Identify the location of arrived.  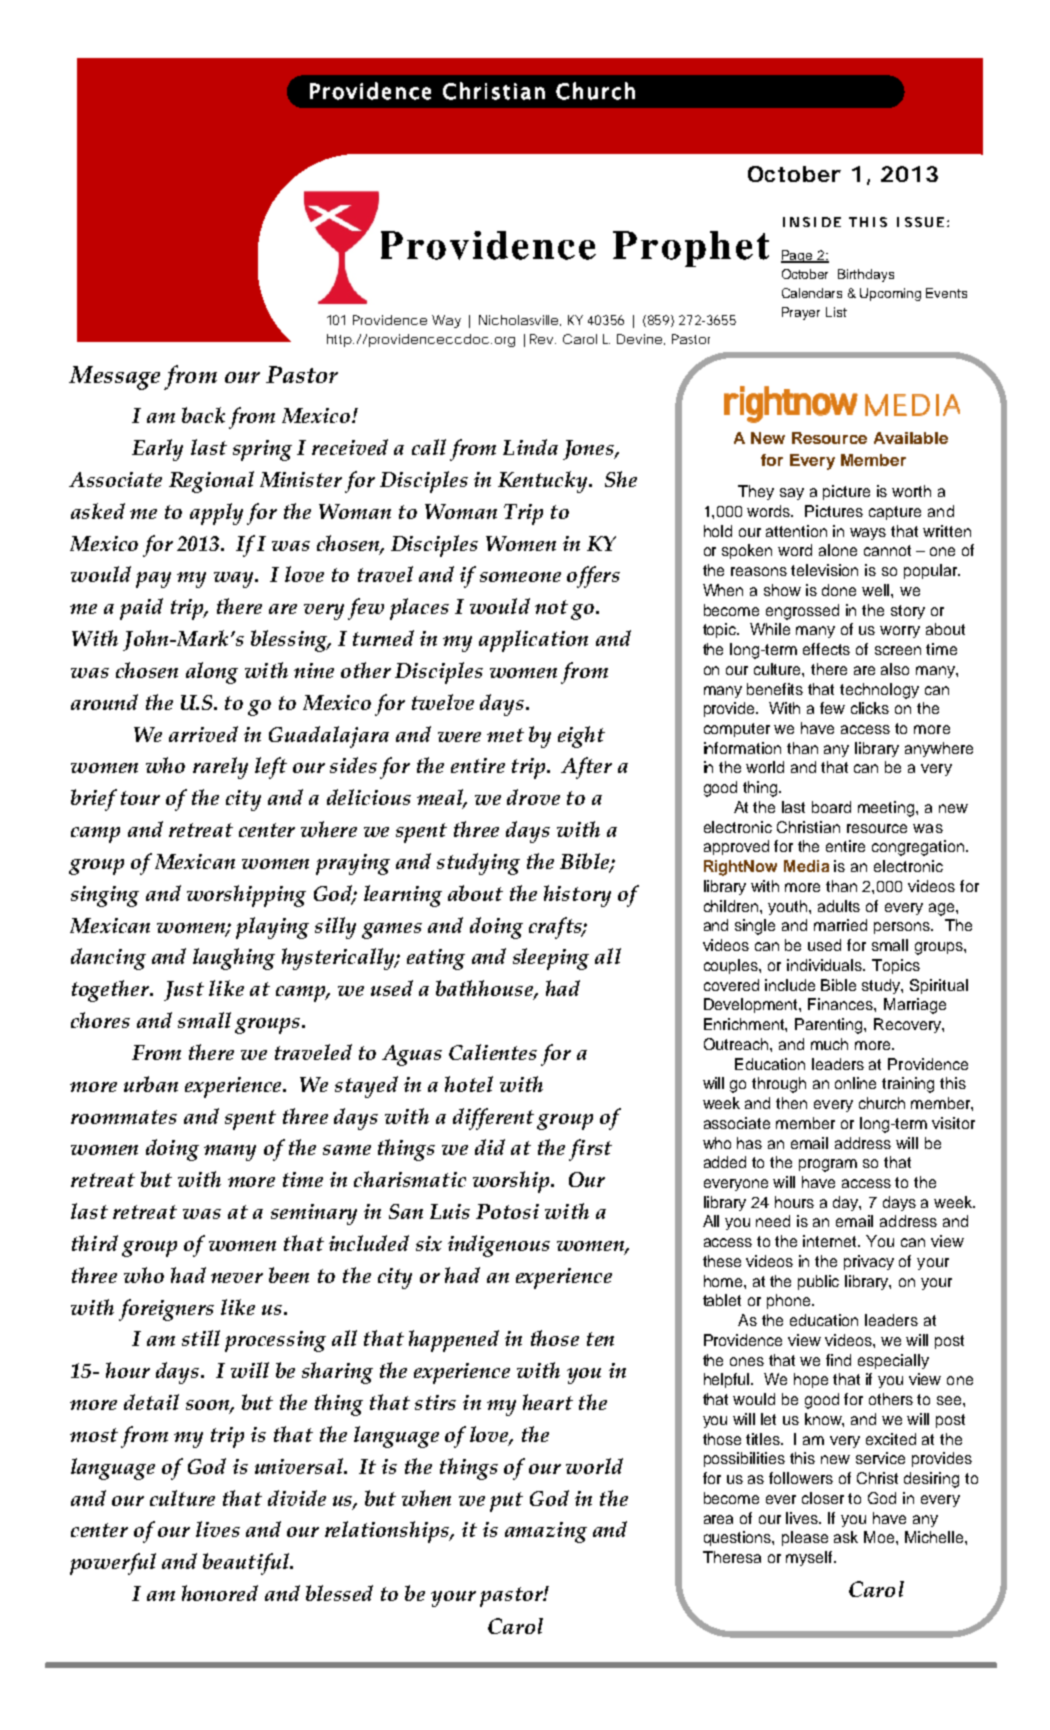
(203, 734).
